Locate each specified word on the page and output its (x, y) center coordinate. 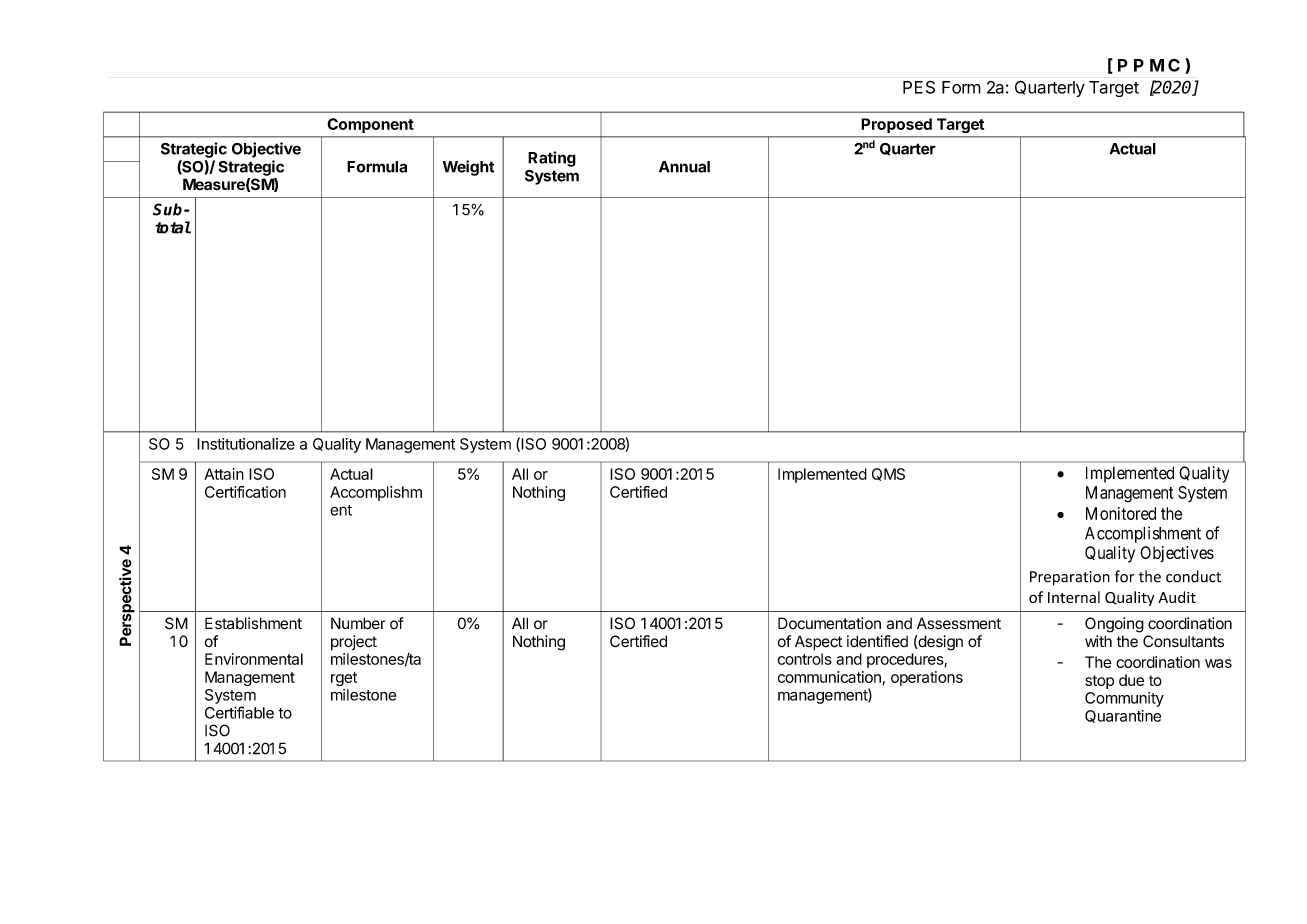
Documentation (829, 623)
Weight (468, 168)
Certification (245, 492)
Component (370, 125)
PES (919, 87)
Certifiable (239, 712)
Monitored (1121, 513)
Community (1124, 699)
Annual (684, 167)
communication (830, 678)
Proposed (896, 125)
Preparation (1070, 578)
